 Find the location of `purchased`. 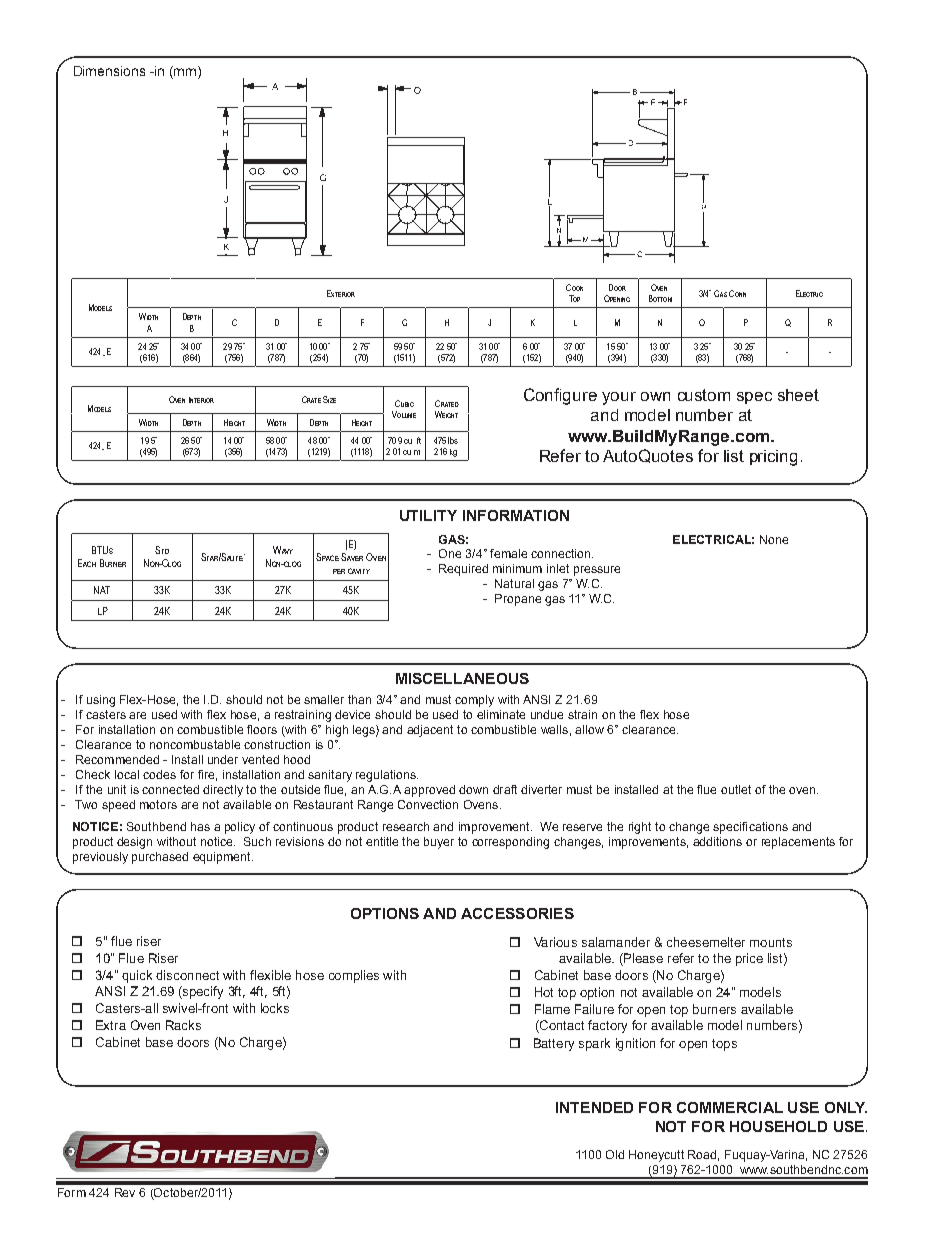

purchased is located at coordinates (160, 858).
